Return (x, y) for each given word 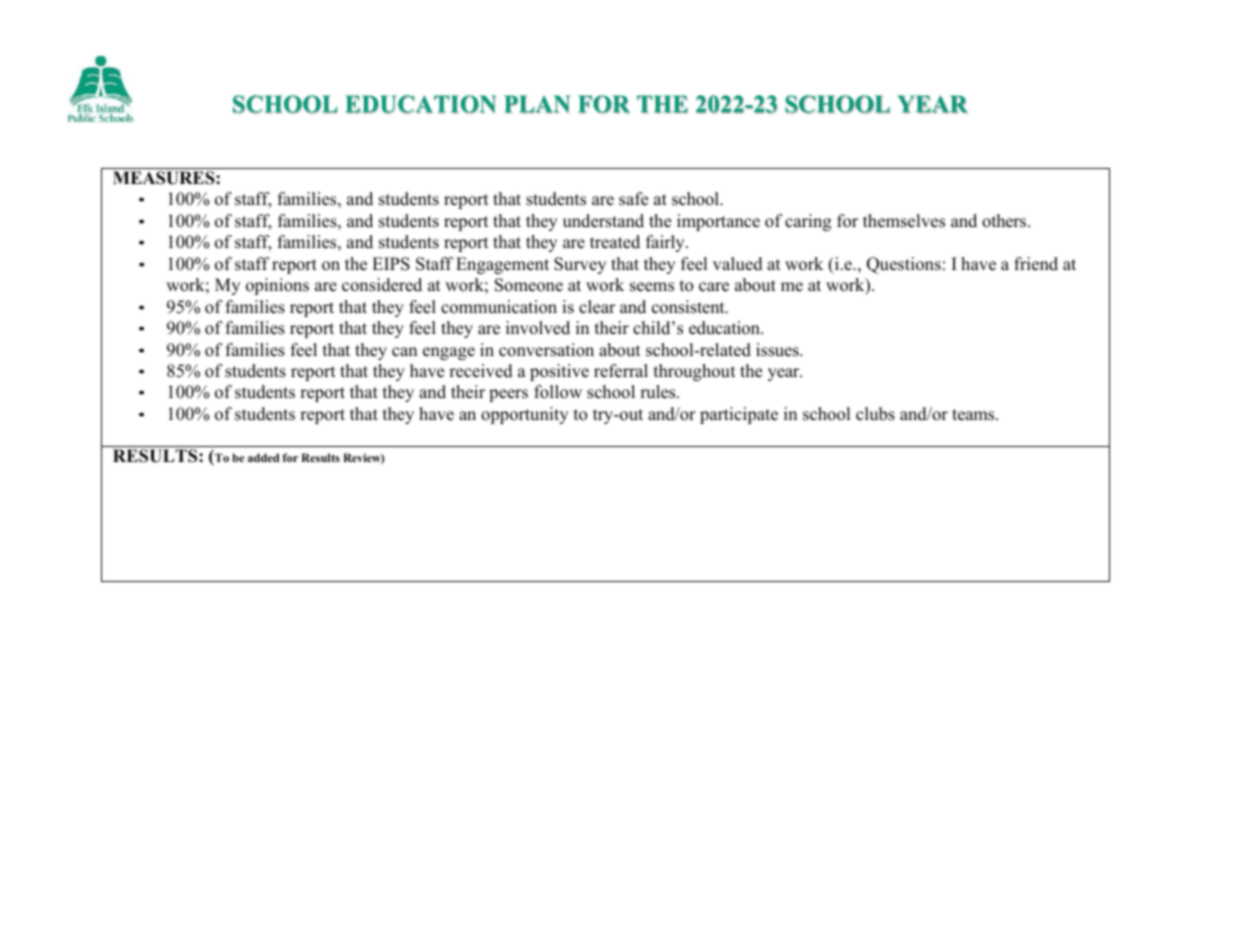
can (404, 352)
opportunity (524, 415)
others (1005, 221)
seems (652, 287)
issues (778, 350)
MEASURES (165, 178)
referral (621, 371)
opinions (277, 286)
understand (603, 221)
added (263, 457)
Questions (904, 265)
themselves (904, 221)
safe (633, 199)
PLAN (537, 104)
